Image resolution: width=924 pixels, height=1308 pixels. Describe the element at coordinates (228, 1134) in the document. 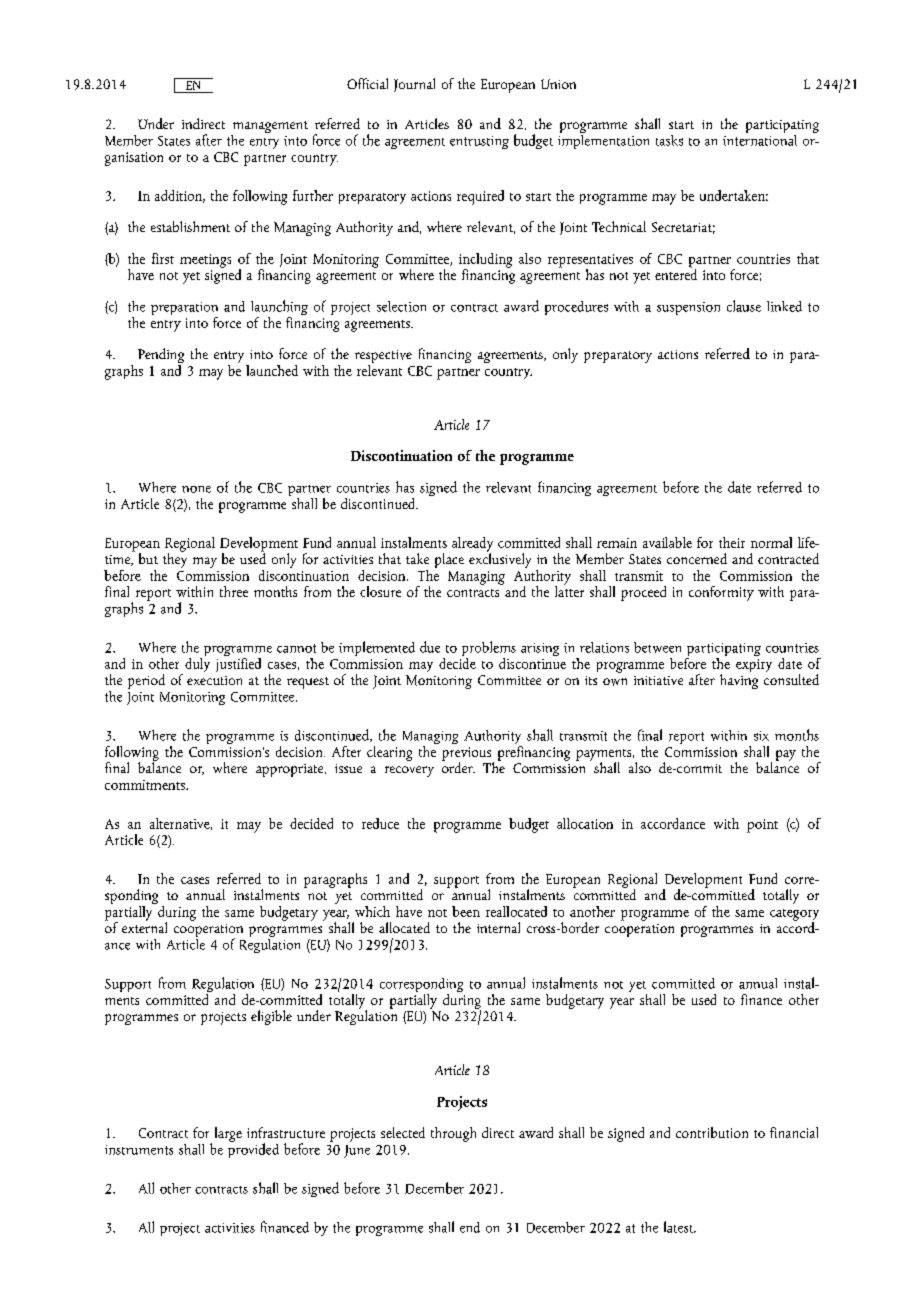

I see `large` at that location.
